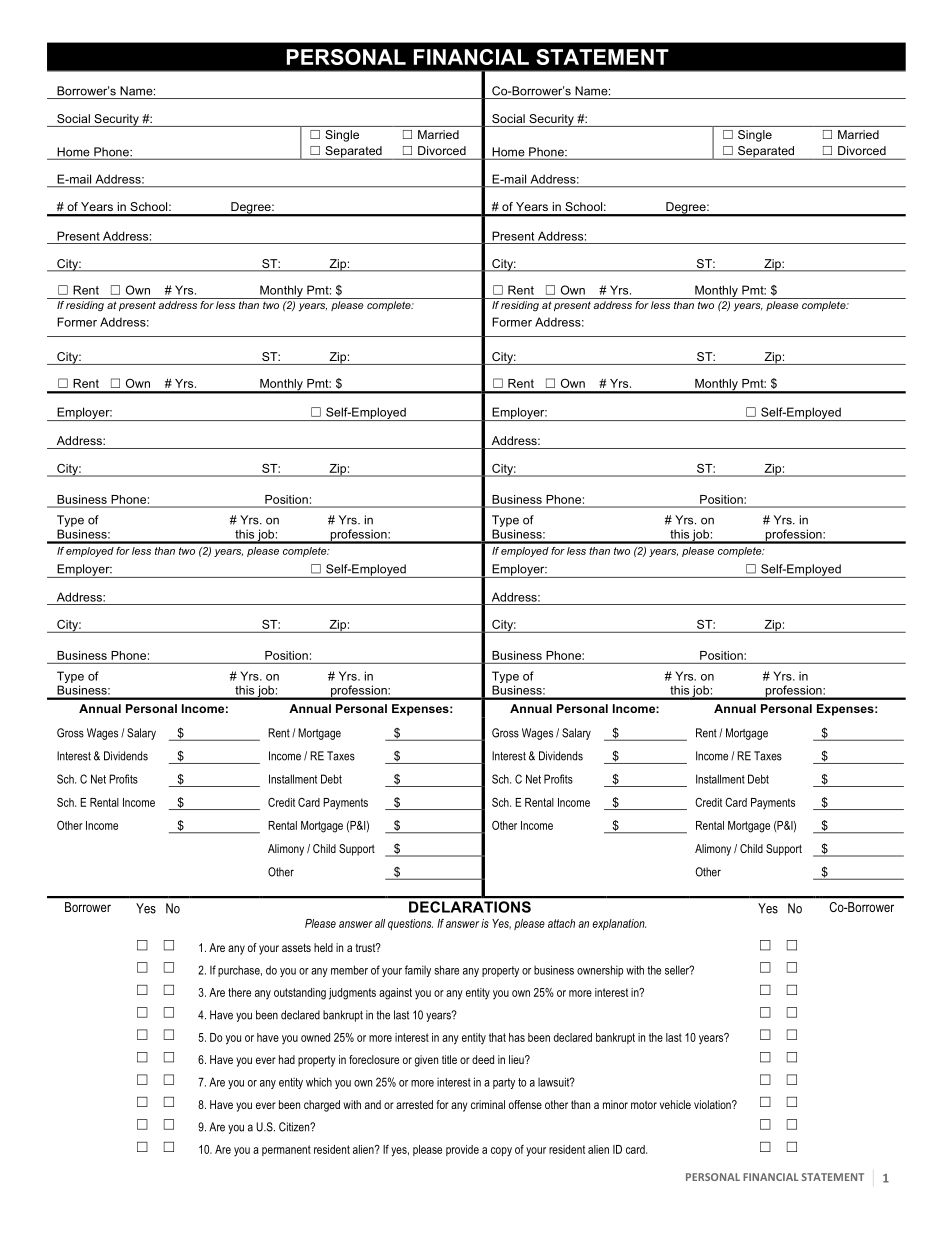  What do you see at coordinates (619, 924) in the screenshot?
I see `explanation` at bounding box center [619, 924].
